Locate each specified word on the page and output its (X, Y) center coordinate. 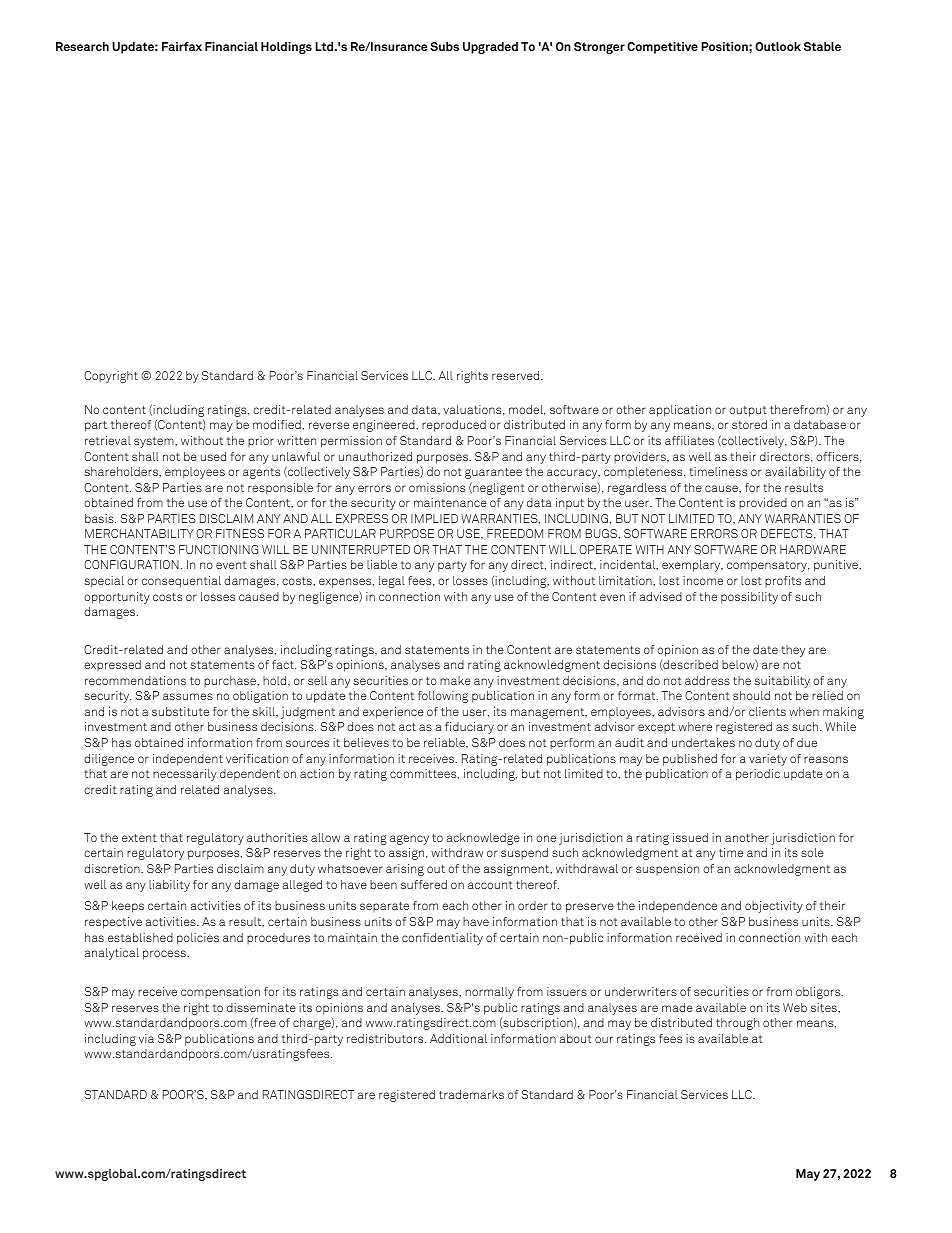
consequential (181, 582)
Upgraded (490, 48)
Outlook (778, 46)
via (146, 1038)
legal (392, 582)
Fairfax (182, 46)
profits (783, 581)
